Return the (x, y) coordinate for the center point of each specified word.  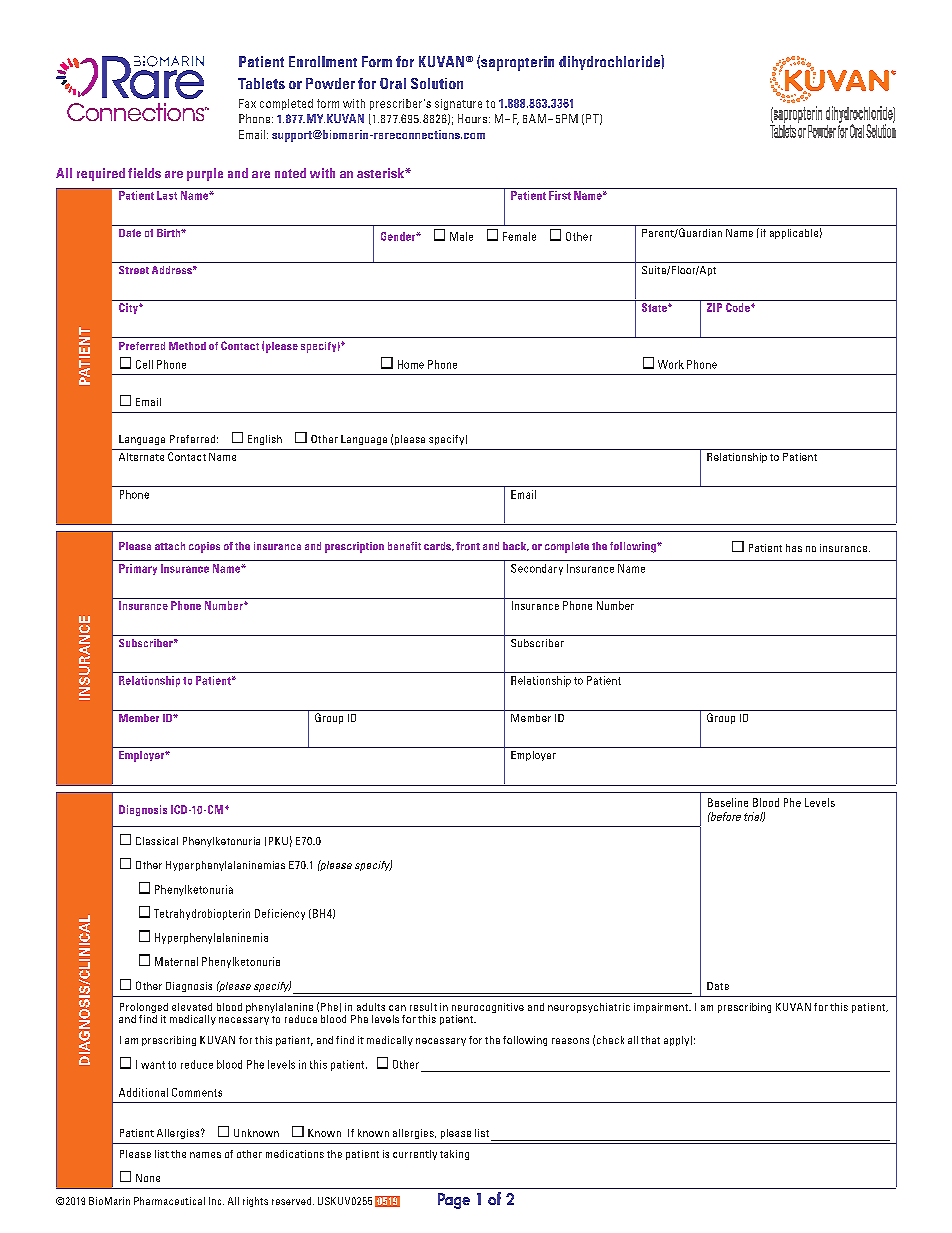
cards (438, 546)
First (560, 195)
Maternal (176, 961)
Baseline (728, 802)
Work (671, 364)
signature (458, 104)
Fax (247, 103)
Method (187, 346)
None (148, 1178)
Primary (138, 569)
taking (454, 1155)
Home (411, 364)
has (794, 548)
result (423, 1007)
